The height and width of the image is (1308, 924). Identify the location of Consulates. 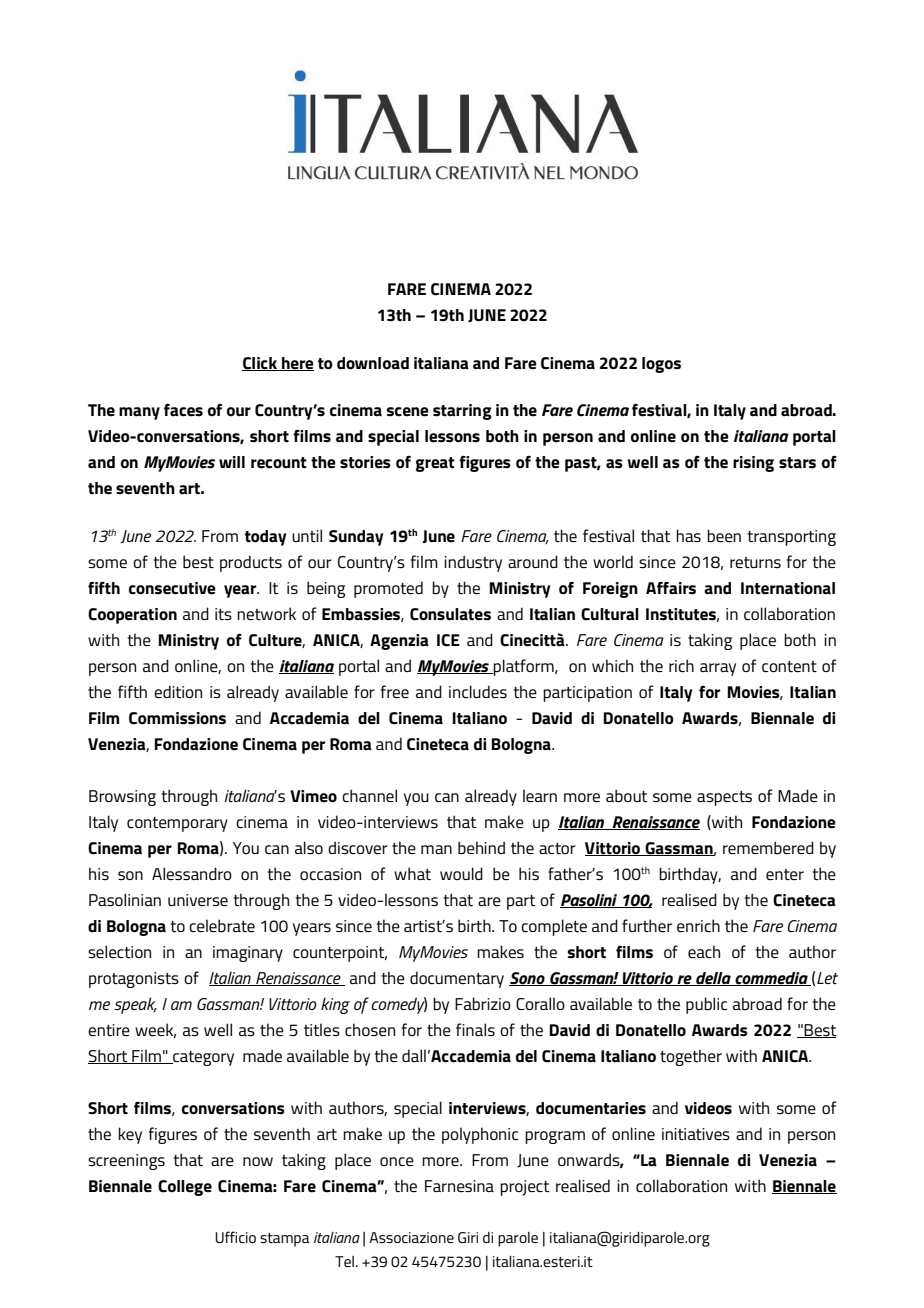
(450, 614).
